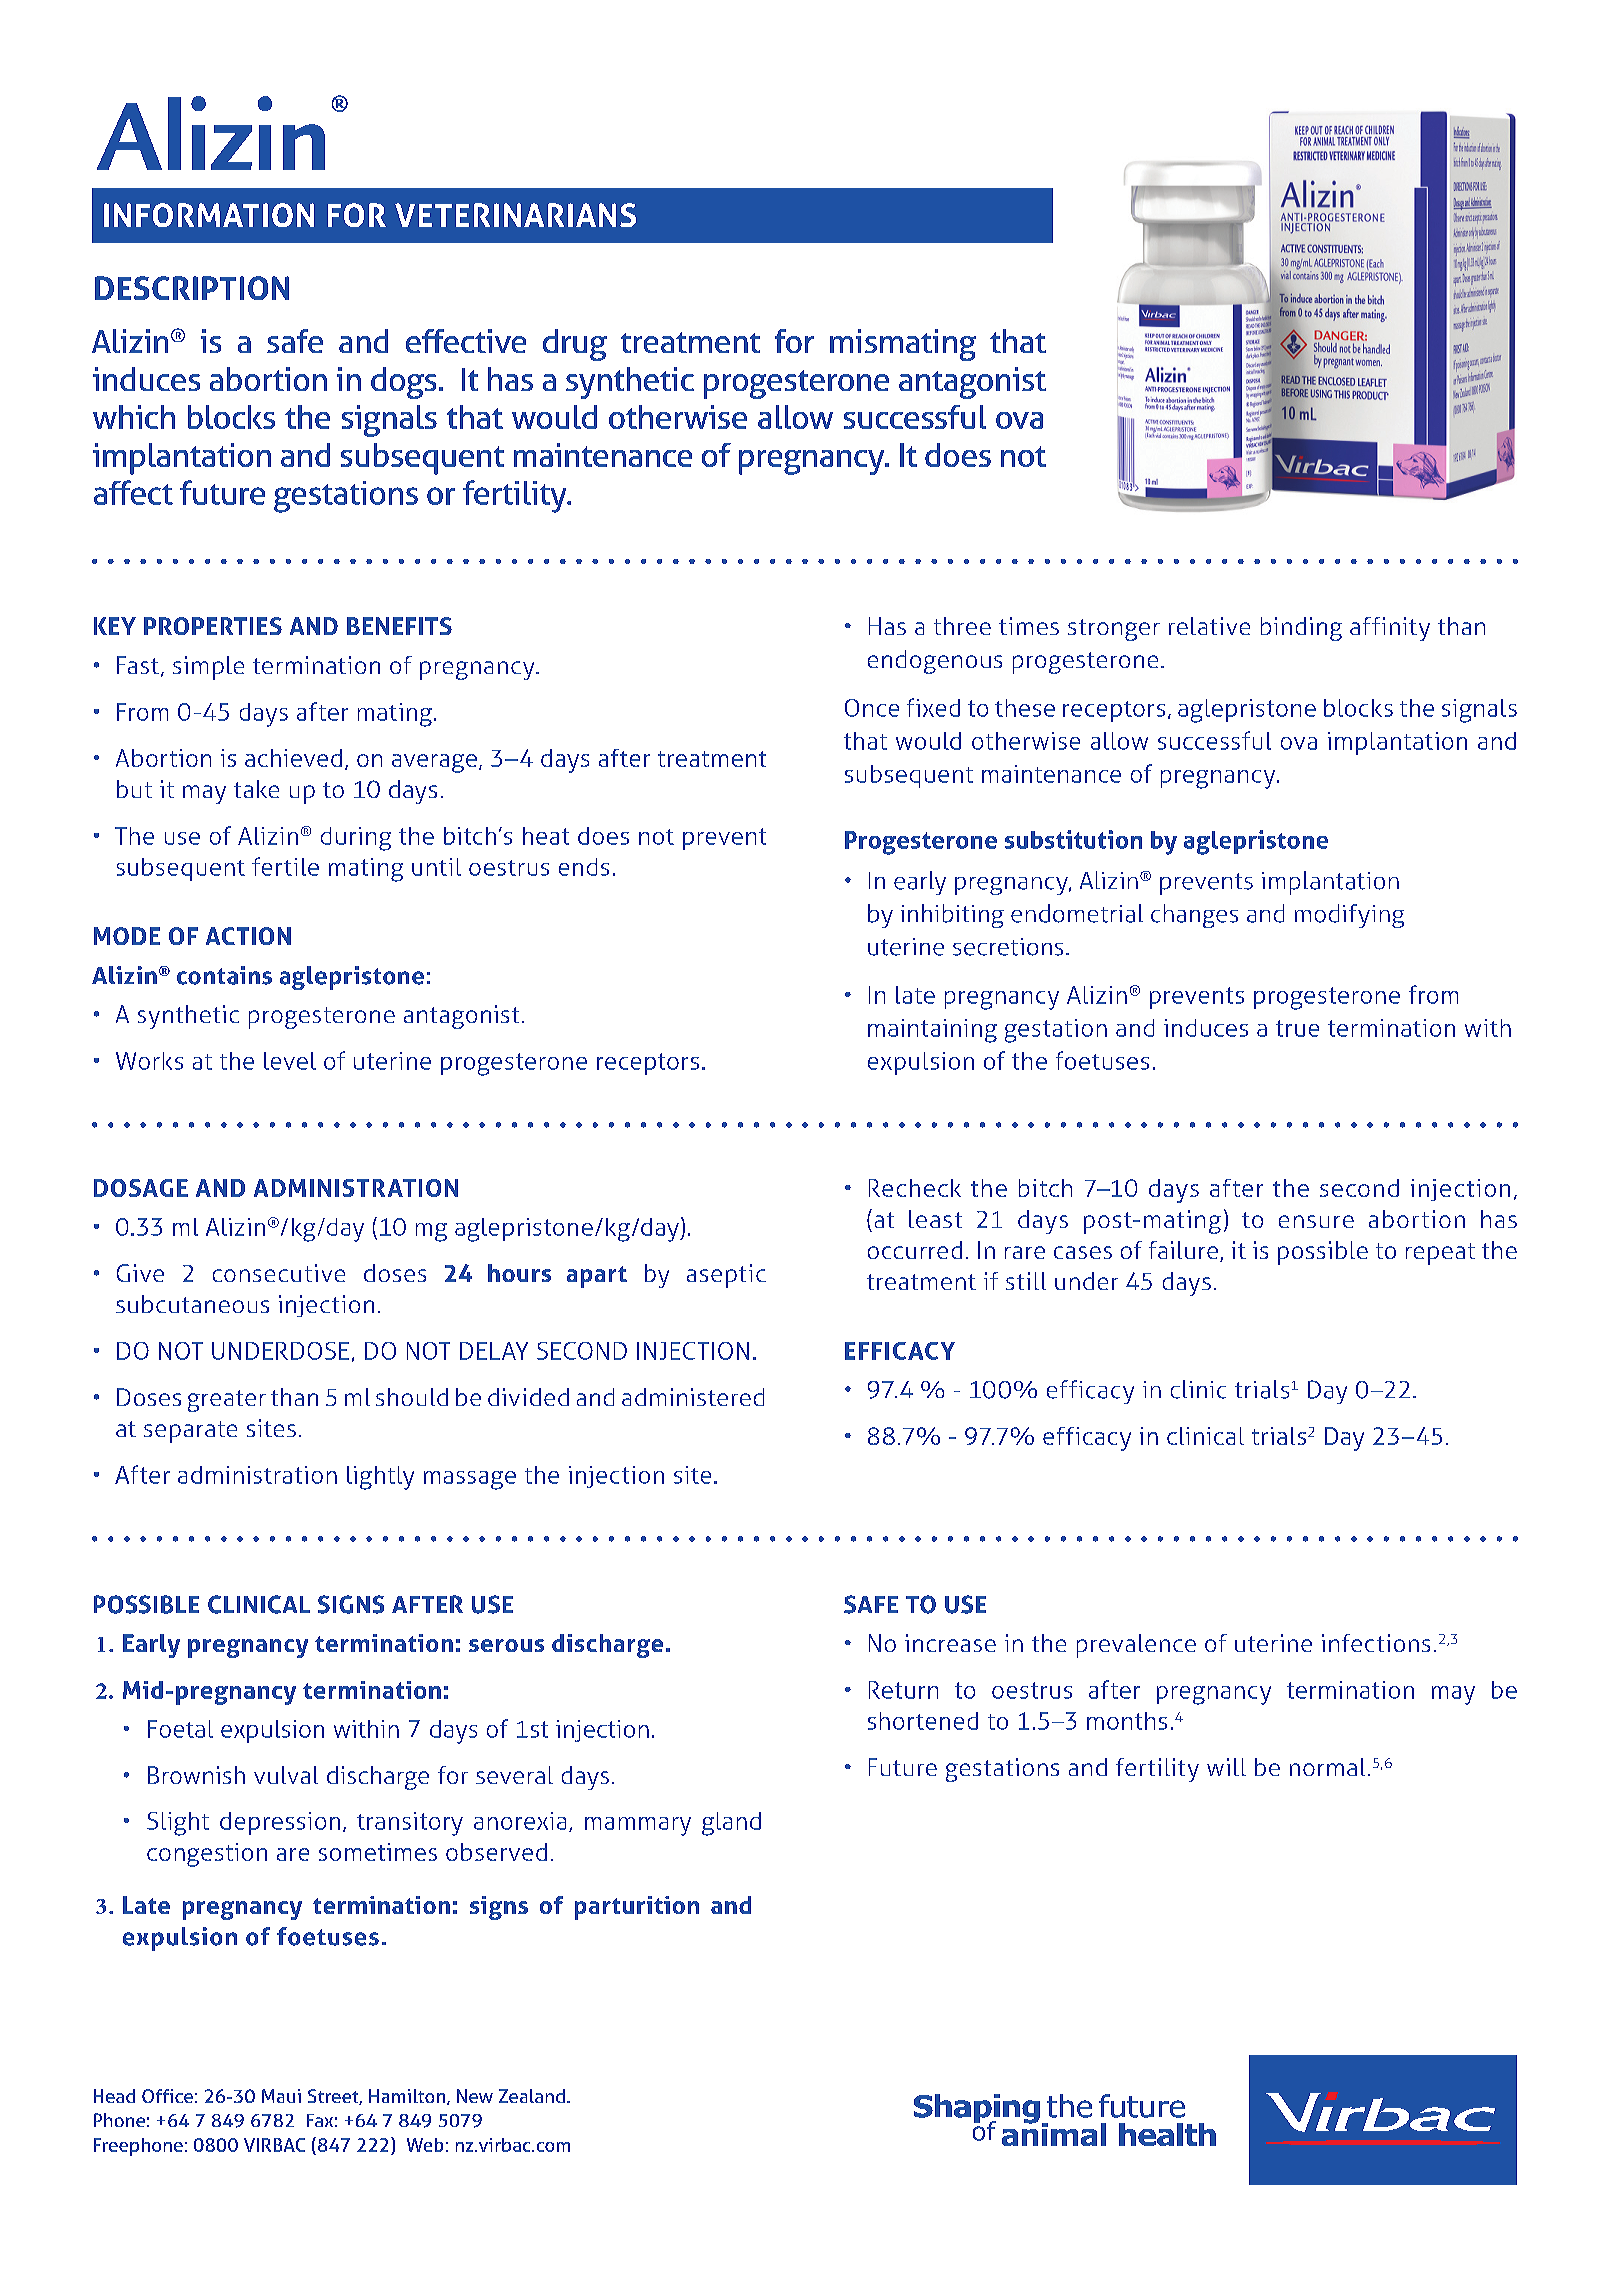 The height and width of the page is (2277, 1610). I want to click on drug, so click(575, 345).
